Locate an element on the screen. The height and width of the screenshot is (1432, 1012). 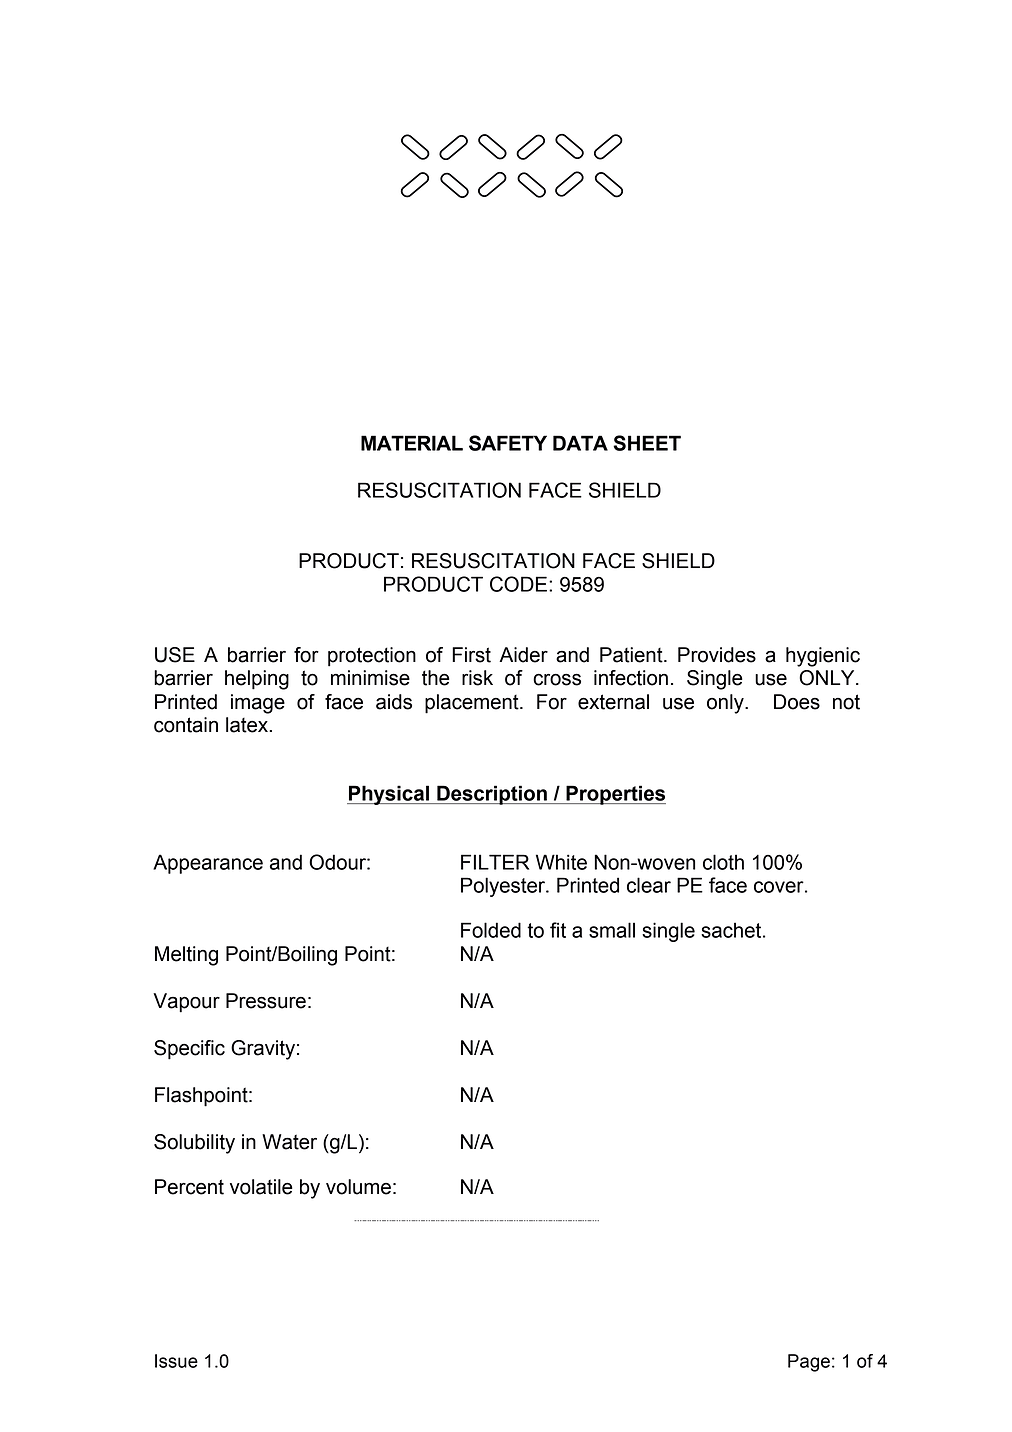
Page is located at coordinates (809, 1363).
